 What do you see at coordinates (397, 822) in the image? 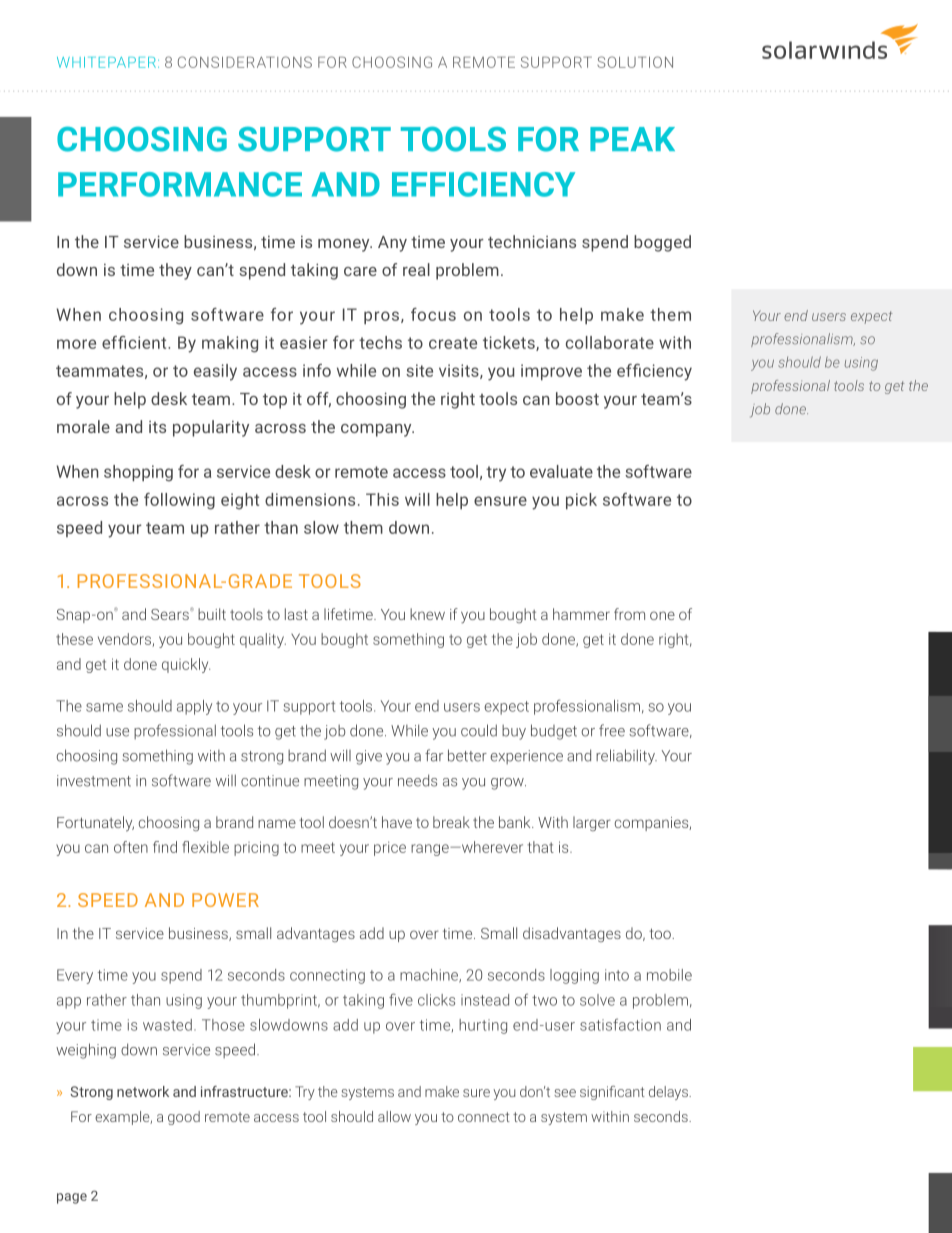
I see `have` at bounding box center [397, 822].
